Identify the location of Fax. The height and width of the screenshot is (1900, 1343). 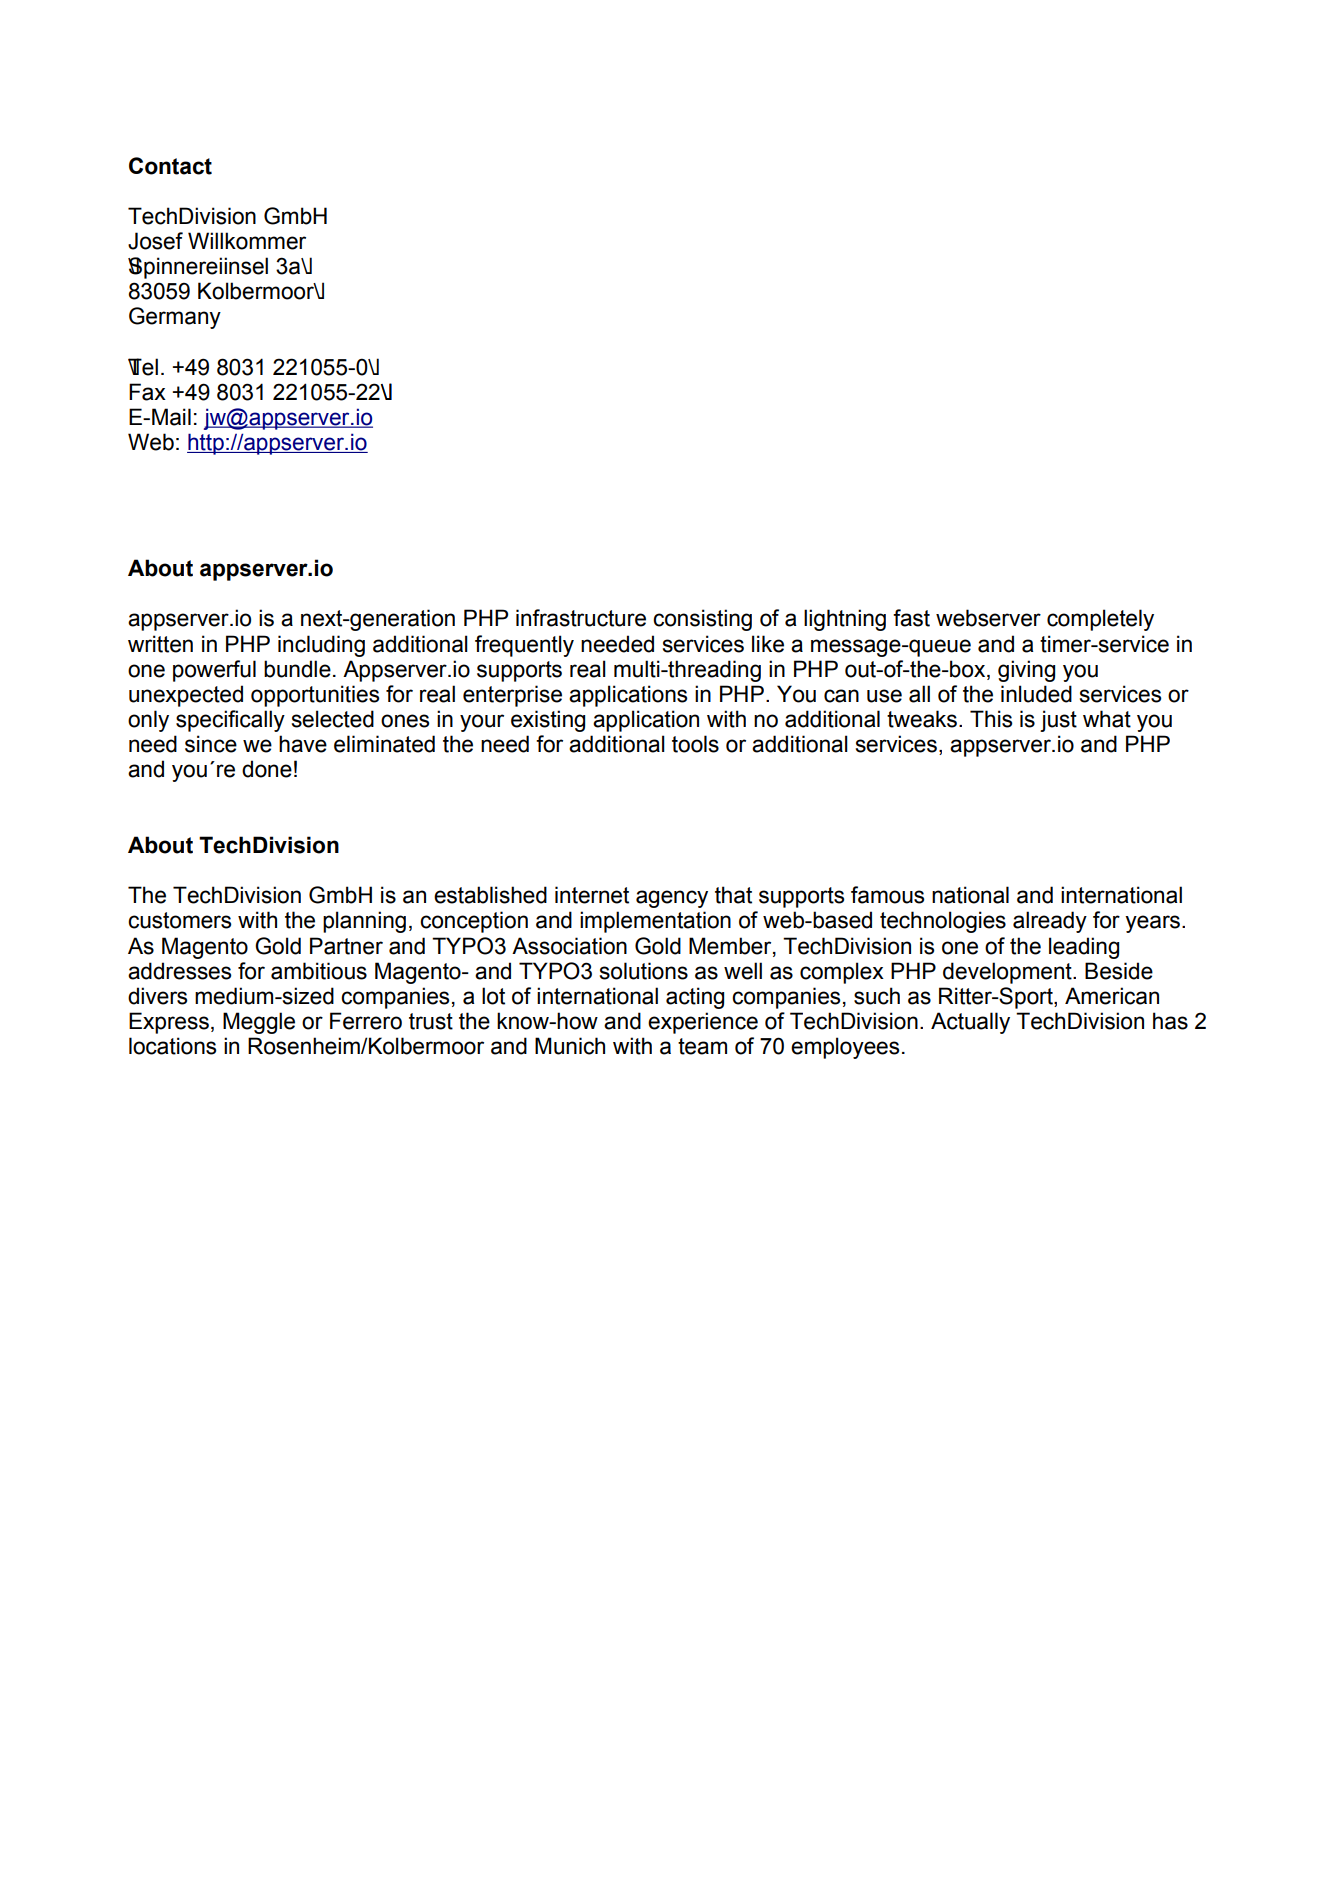
(147, 392).
